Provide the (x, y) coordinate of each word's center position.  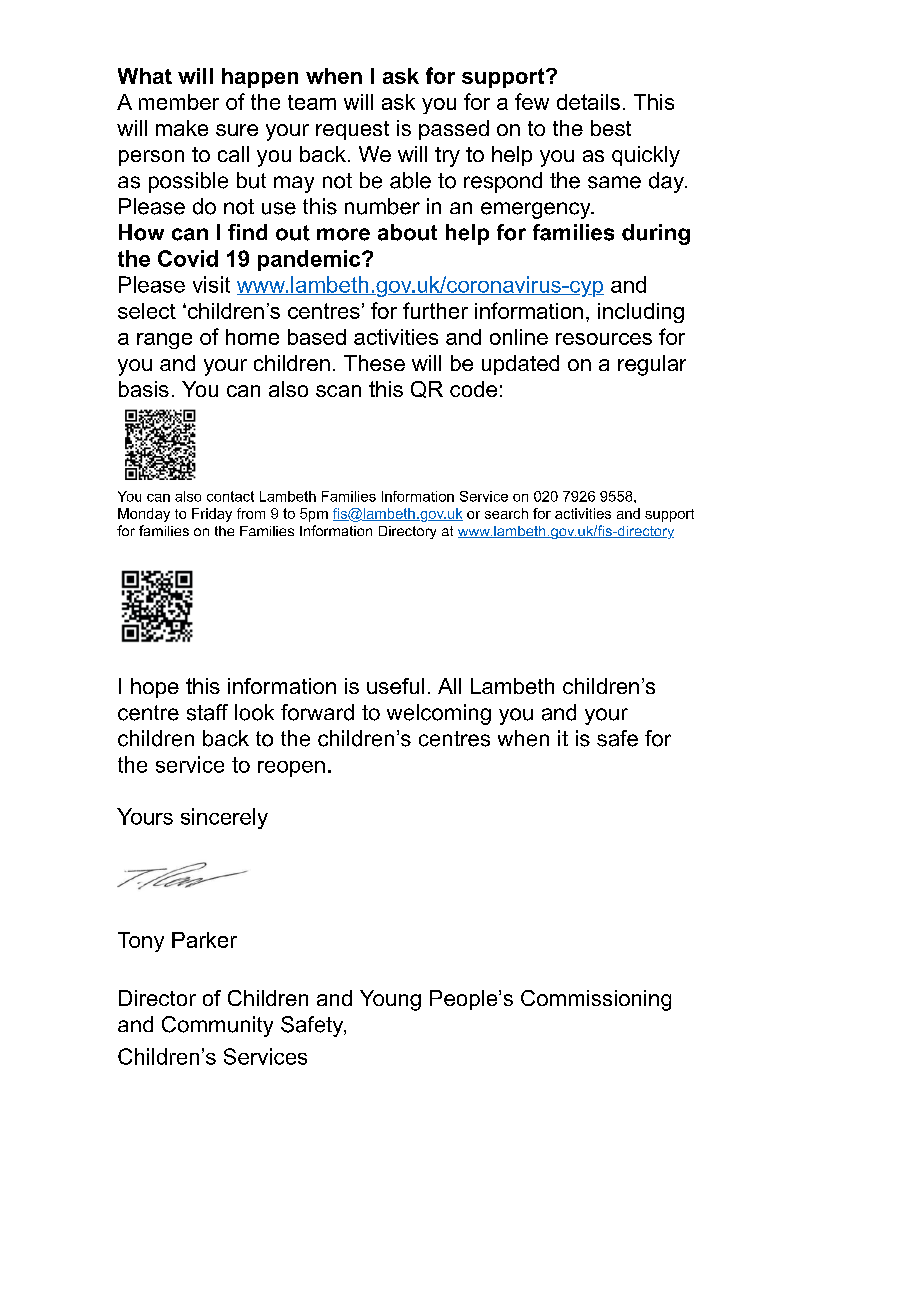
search (506, 513)
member (179, 102)
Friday (212, 515)
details (588, 102)
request (352, 130)
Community (217, 1026)
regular (652, 365)
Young (390, 1000)
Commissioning (596, 1000)
